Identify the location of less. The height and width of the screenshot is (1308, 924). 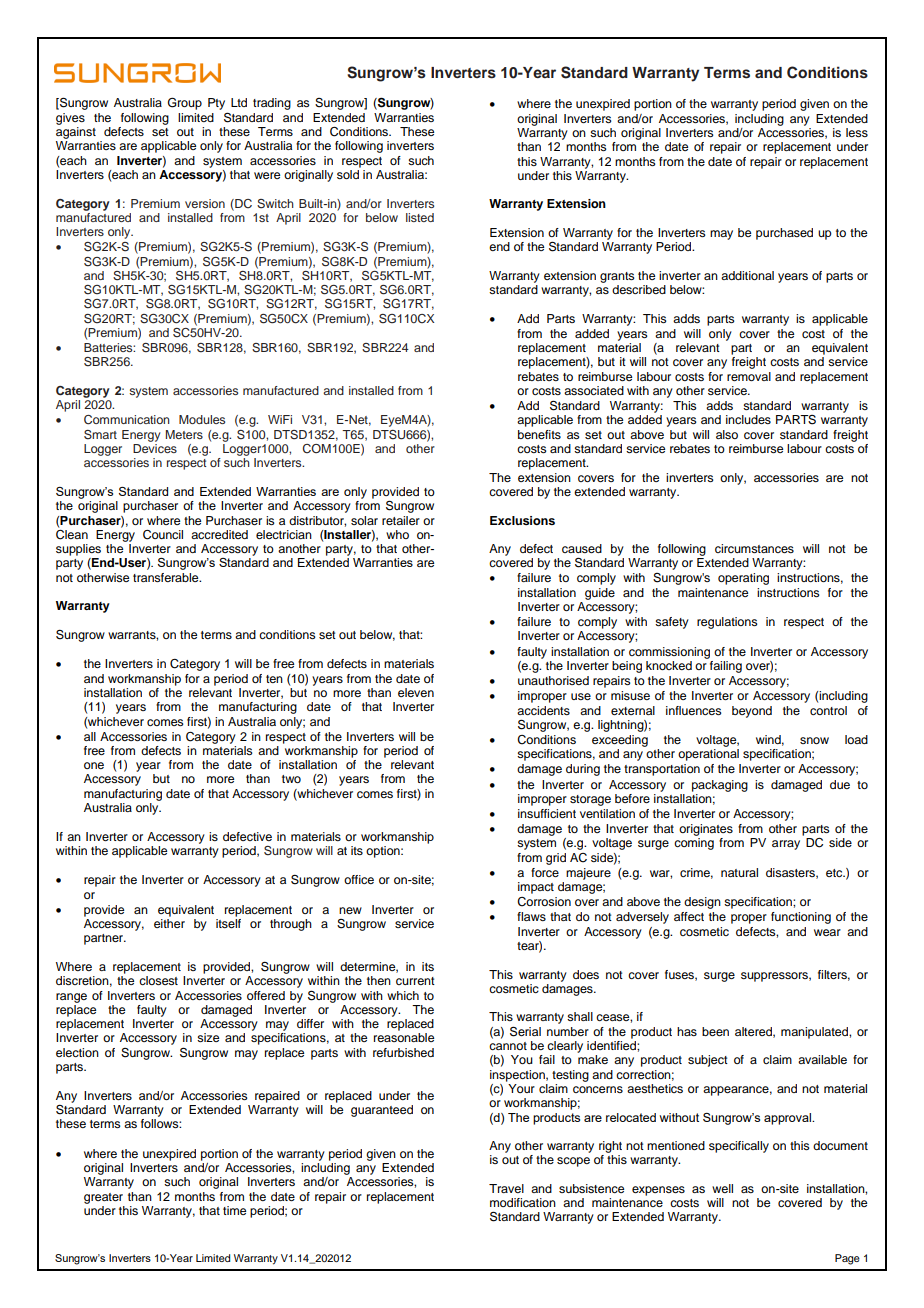
(857, 132).
